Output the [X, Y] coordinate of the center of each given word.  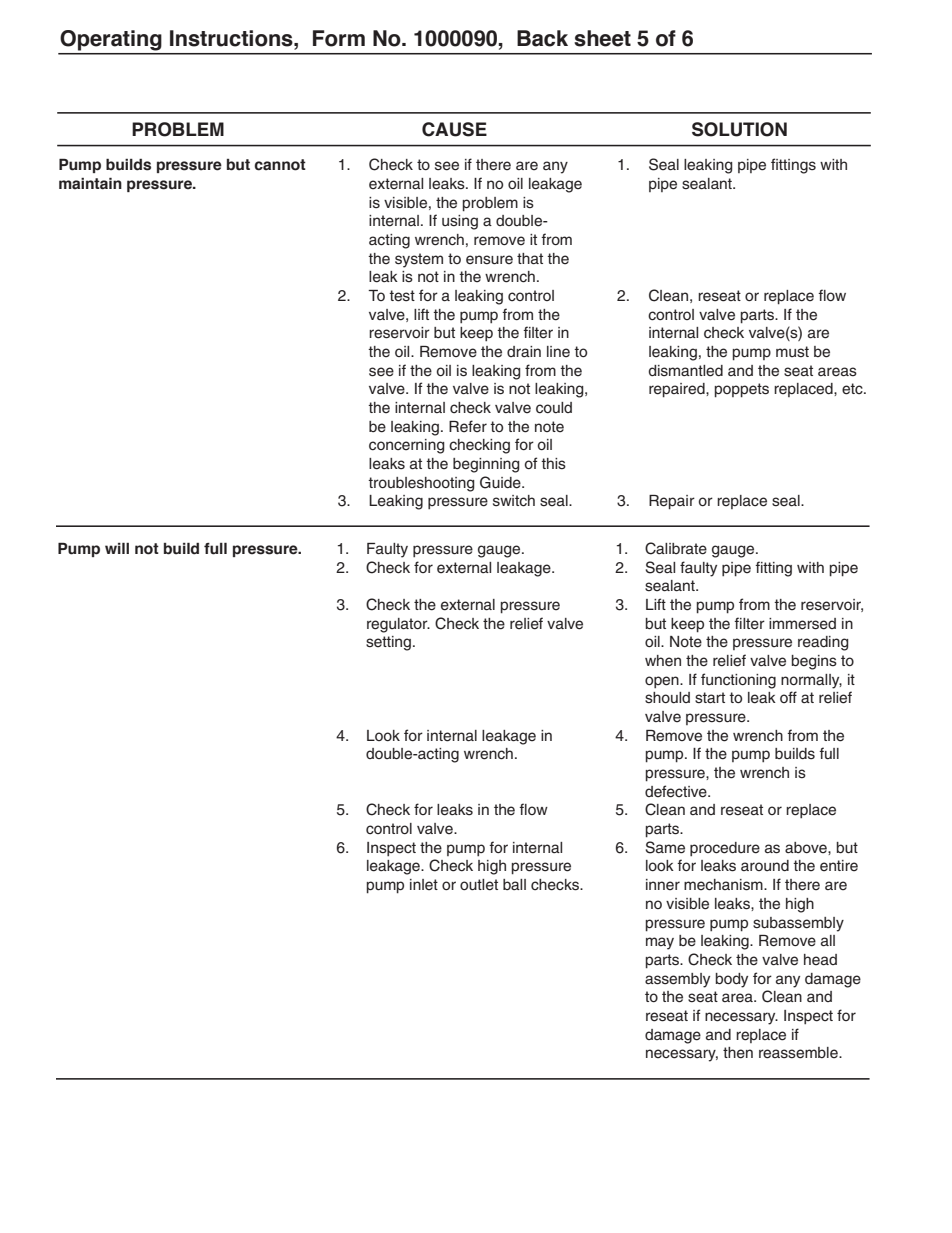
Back [542, 38]
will [117, 548]
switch [514, 501]
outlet [479, 885]
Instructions [232, 38]
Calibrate [676, 548]
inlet [424, 885]
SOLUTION [739, 129]
